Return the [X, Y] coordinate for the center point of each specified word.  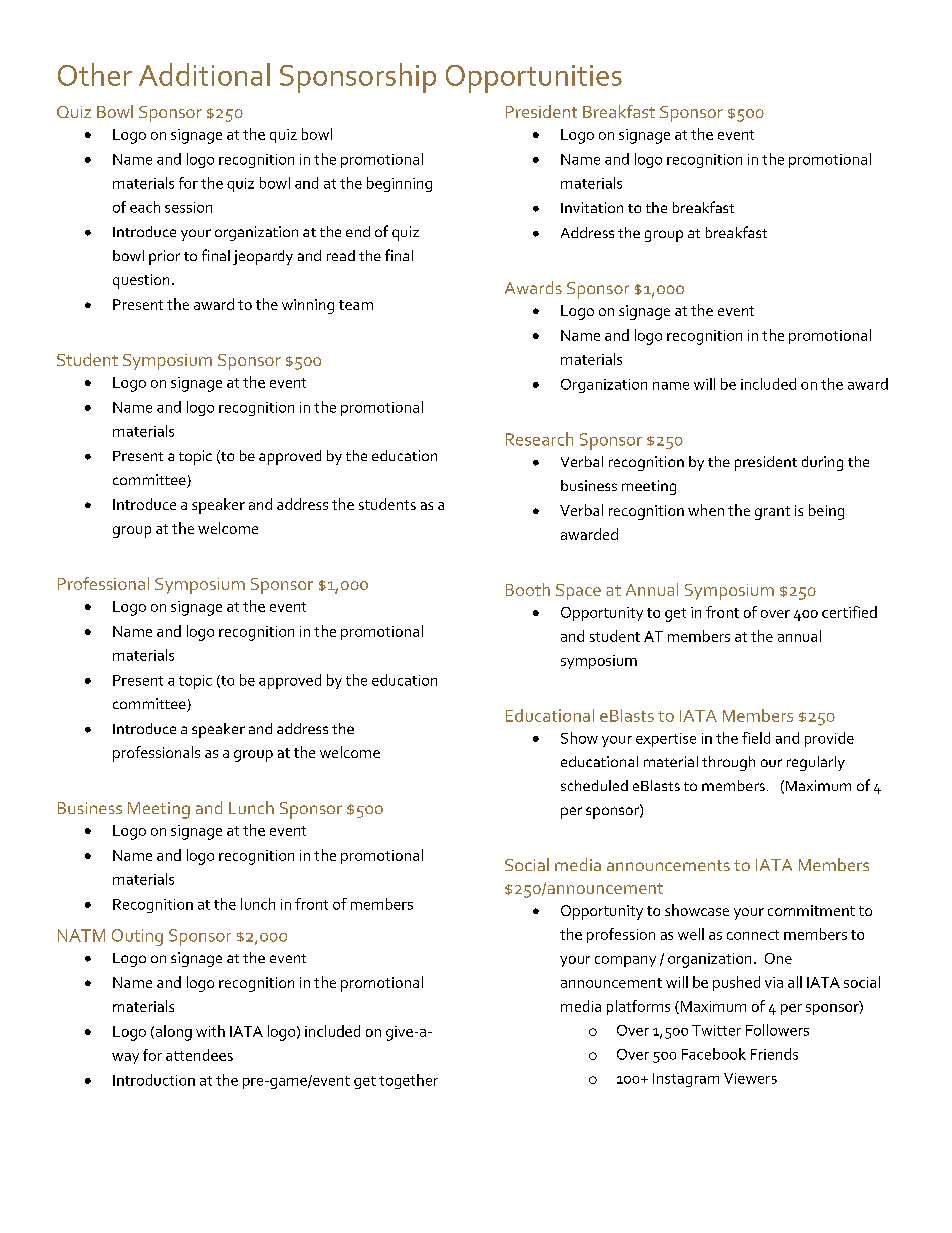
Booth [528, 589]
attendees [199, 1055]
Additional [204, 74]
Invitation [592, 207]
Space [578, 592]
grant [772, 513]
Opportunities [534, 79]
